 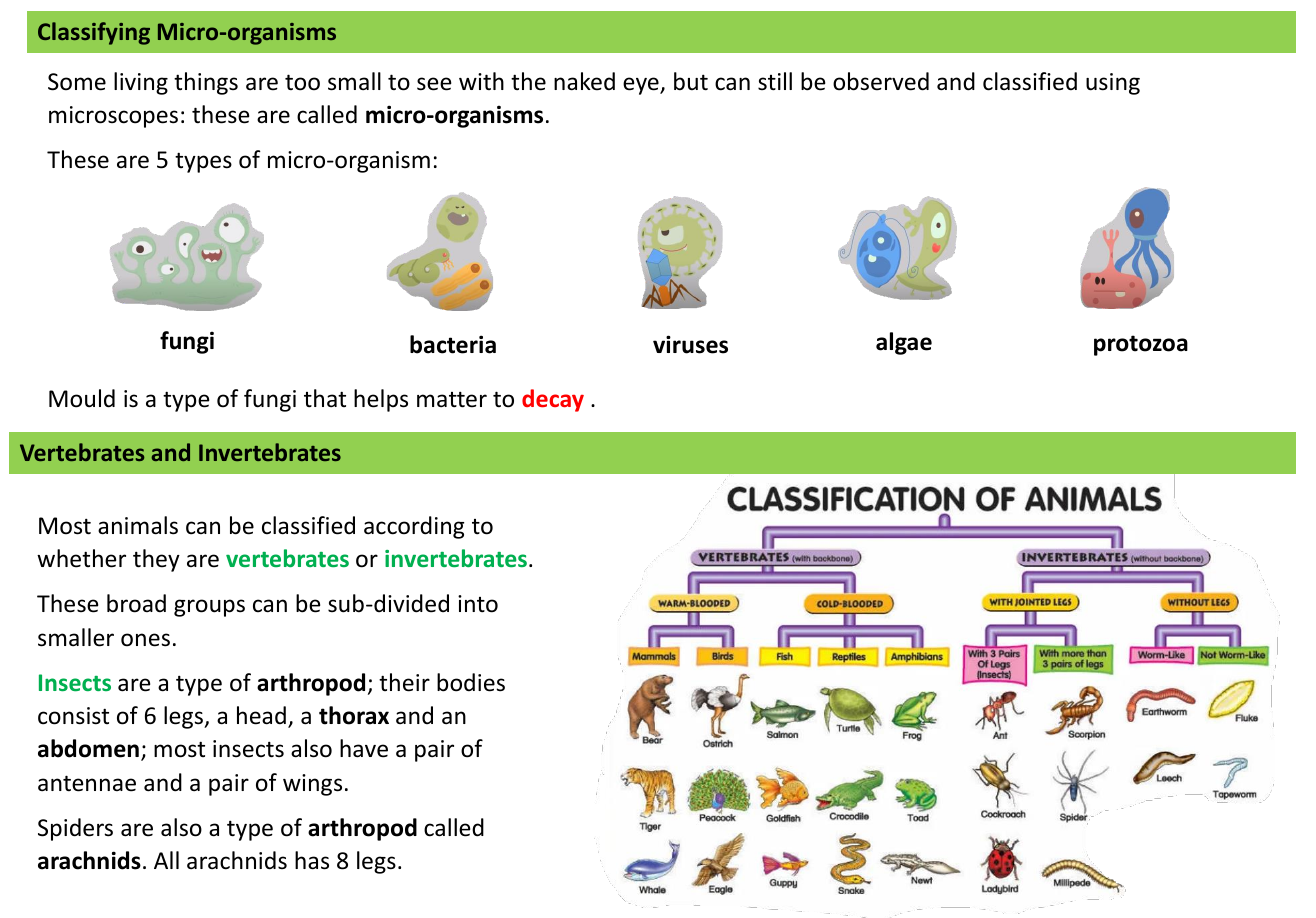 What do you see at coordinates (156, 560) in the document?
I see `they` at bounding box center [156, 560].
